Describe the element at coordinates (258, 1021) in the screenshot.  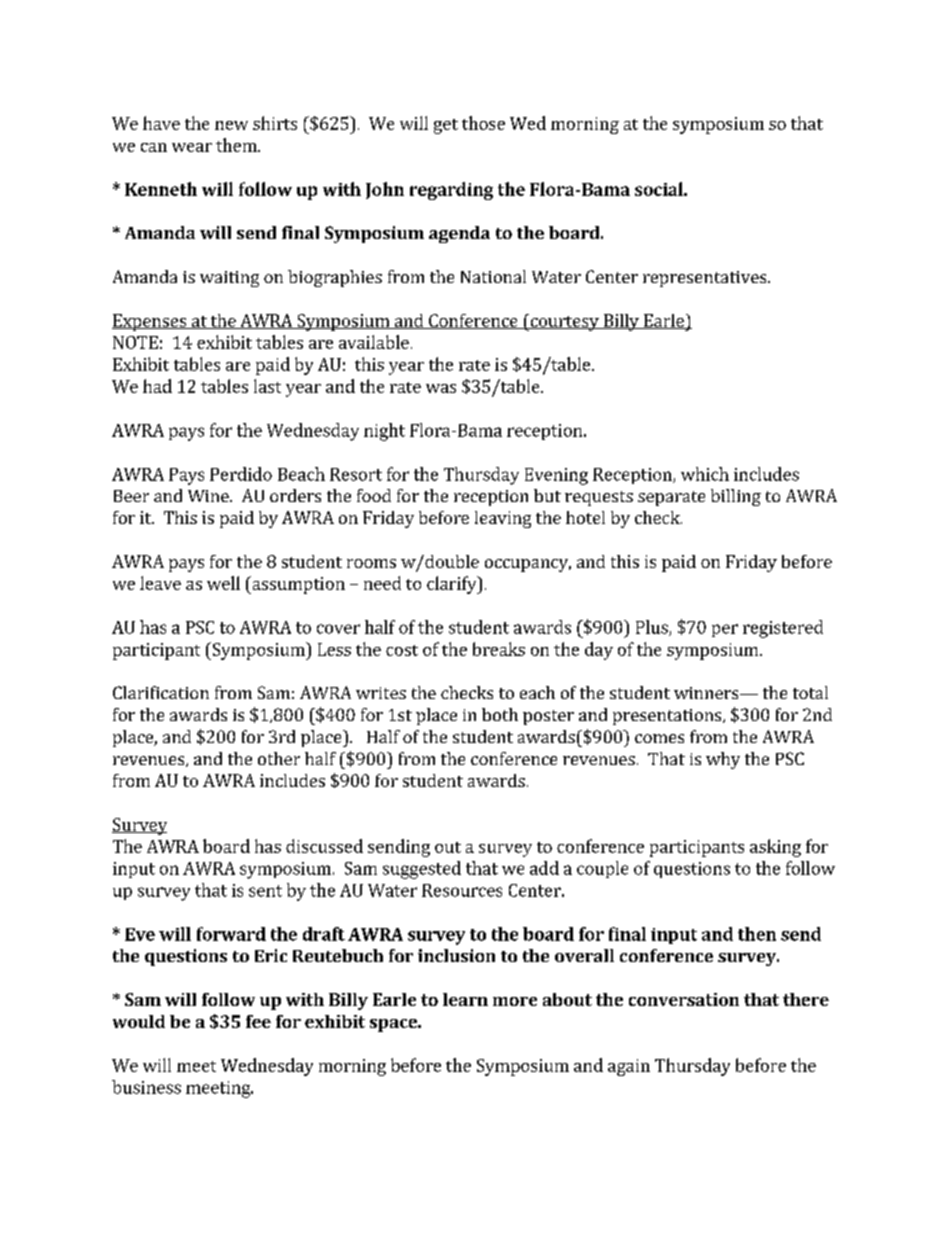
I see `fee` at that location.
